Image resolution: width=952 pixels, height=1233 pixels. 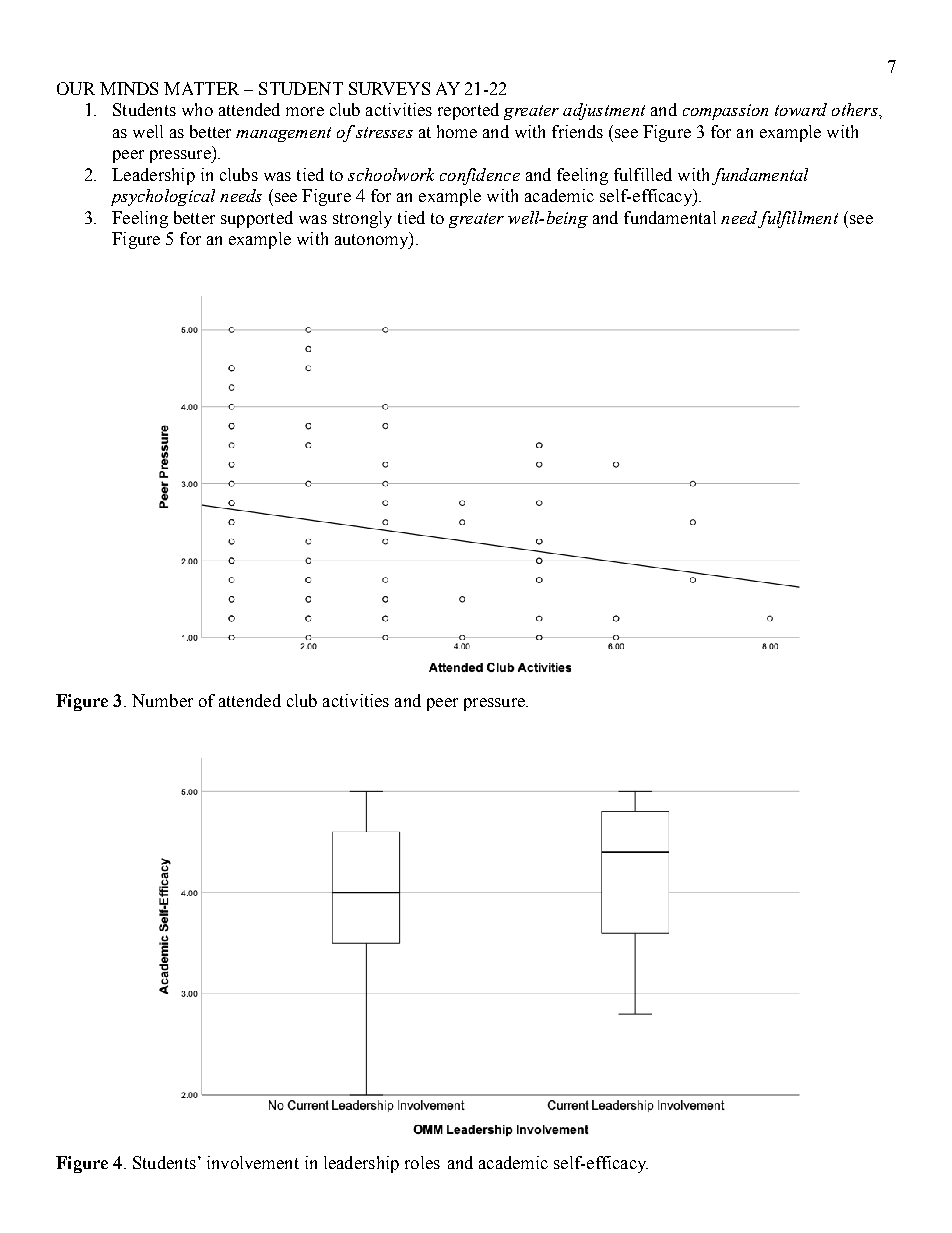 What do you see at coordinates (725, 112) in the screenshot?
I see `compassion` at bounding box center [725, 112].
